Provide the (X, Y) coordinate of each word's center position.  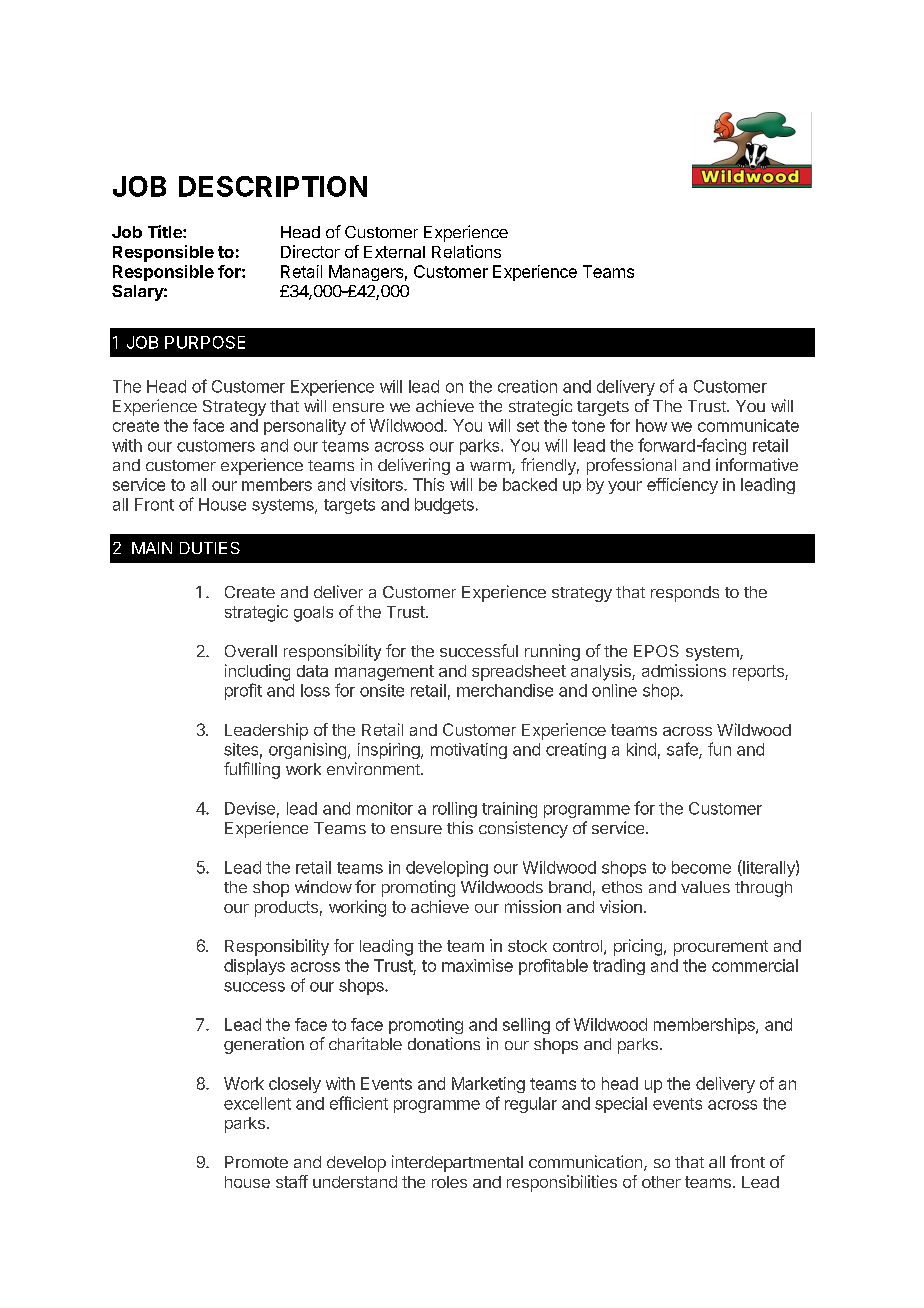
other (661, 1182)
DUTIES (210, 548)
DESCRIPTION (273, 186)
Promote (256, 1162)
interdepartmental (457, 1163)
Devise (250, 808)
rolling (455, 810)
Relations (466, 251)
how (651, 425)
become (701, 867)
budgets (444, 506)
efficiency (682, 486)
